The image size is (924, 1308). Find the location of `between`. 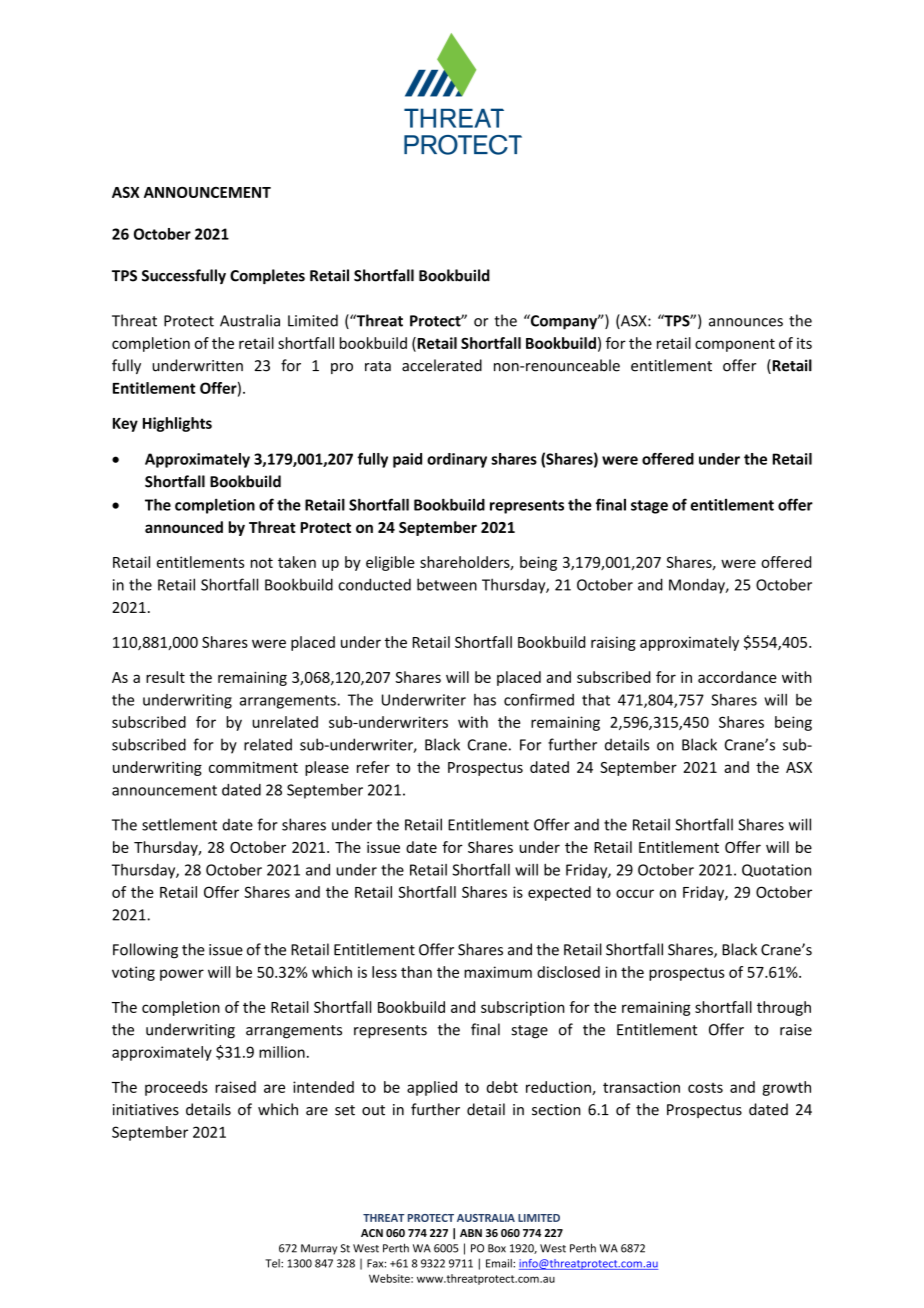

between is located at coordinates (447, 584).
